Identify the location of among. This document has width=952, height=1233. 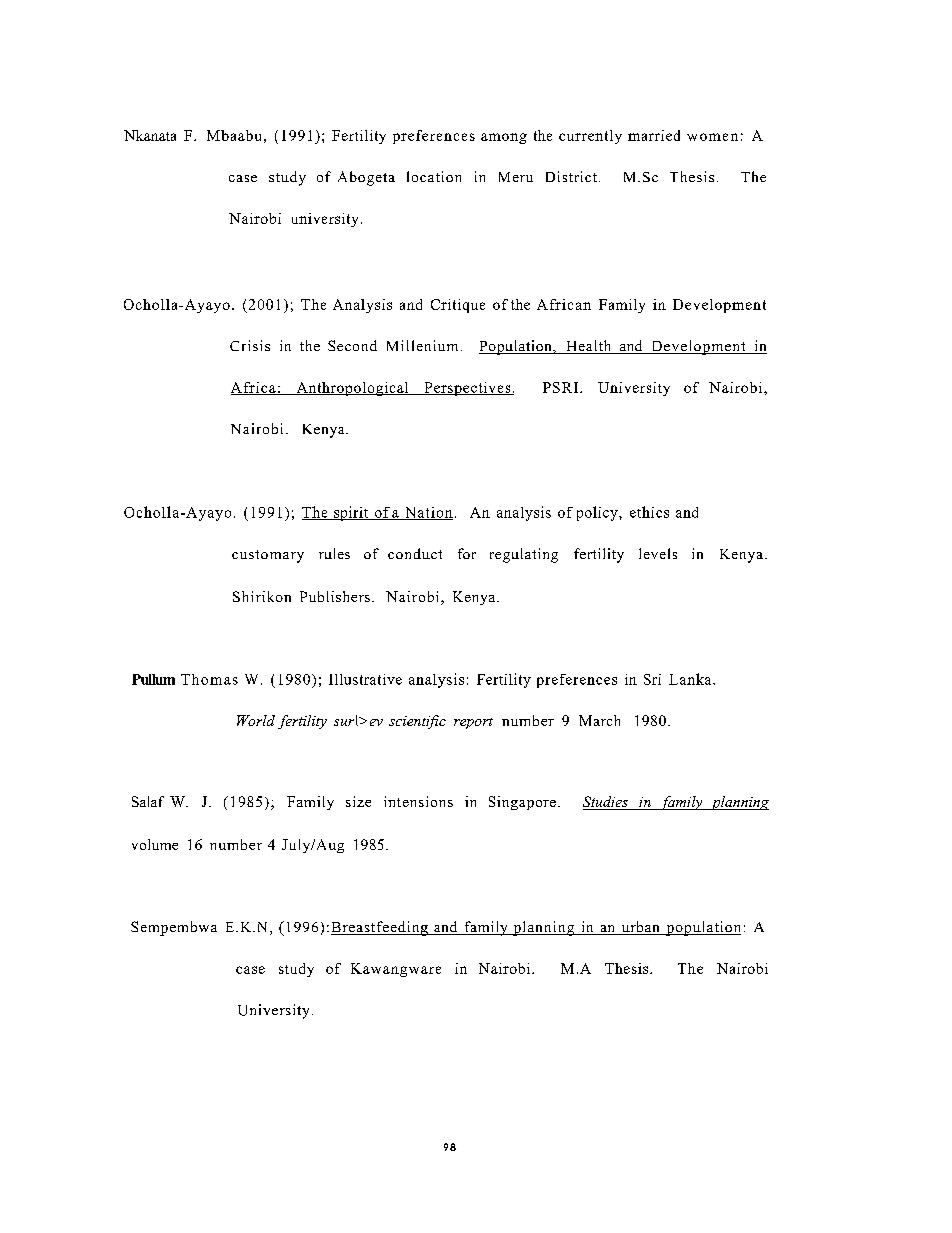
(504, 138).
